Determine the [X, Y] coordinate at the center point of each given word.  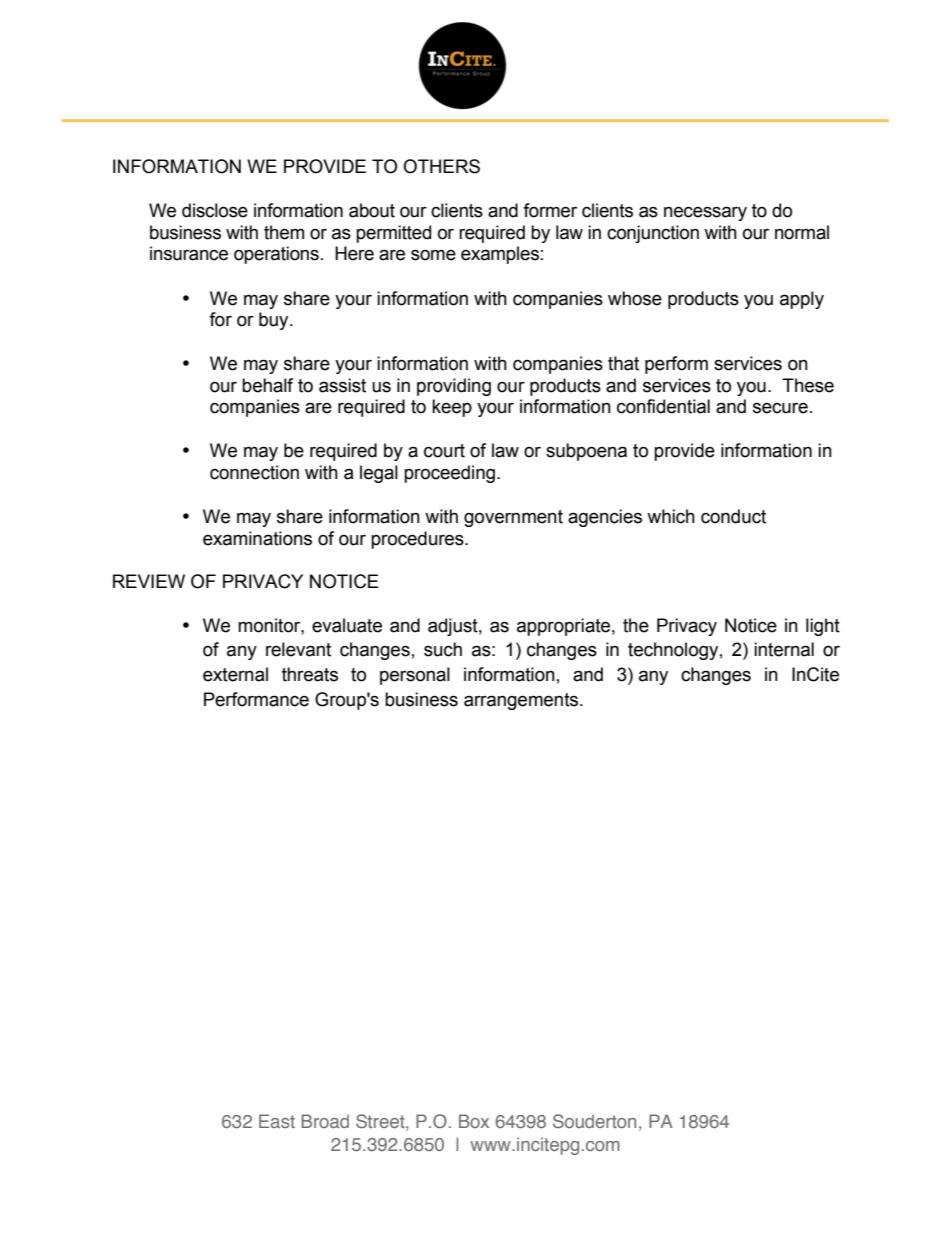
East [277, 1121]
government [513, 518]
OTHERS [441, 166]
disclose [215, 210]
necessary [705, 213]
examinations [257, 538]
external [235, 674]
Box [474, 1121]
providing [454, 387]
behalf [267, 385]
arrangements [522, 701]
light [823, 627]
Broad [325, 1121]
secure [780, 408]
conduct [733, 516]
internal [784, 649]
